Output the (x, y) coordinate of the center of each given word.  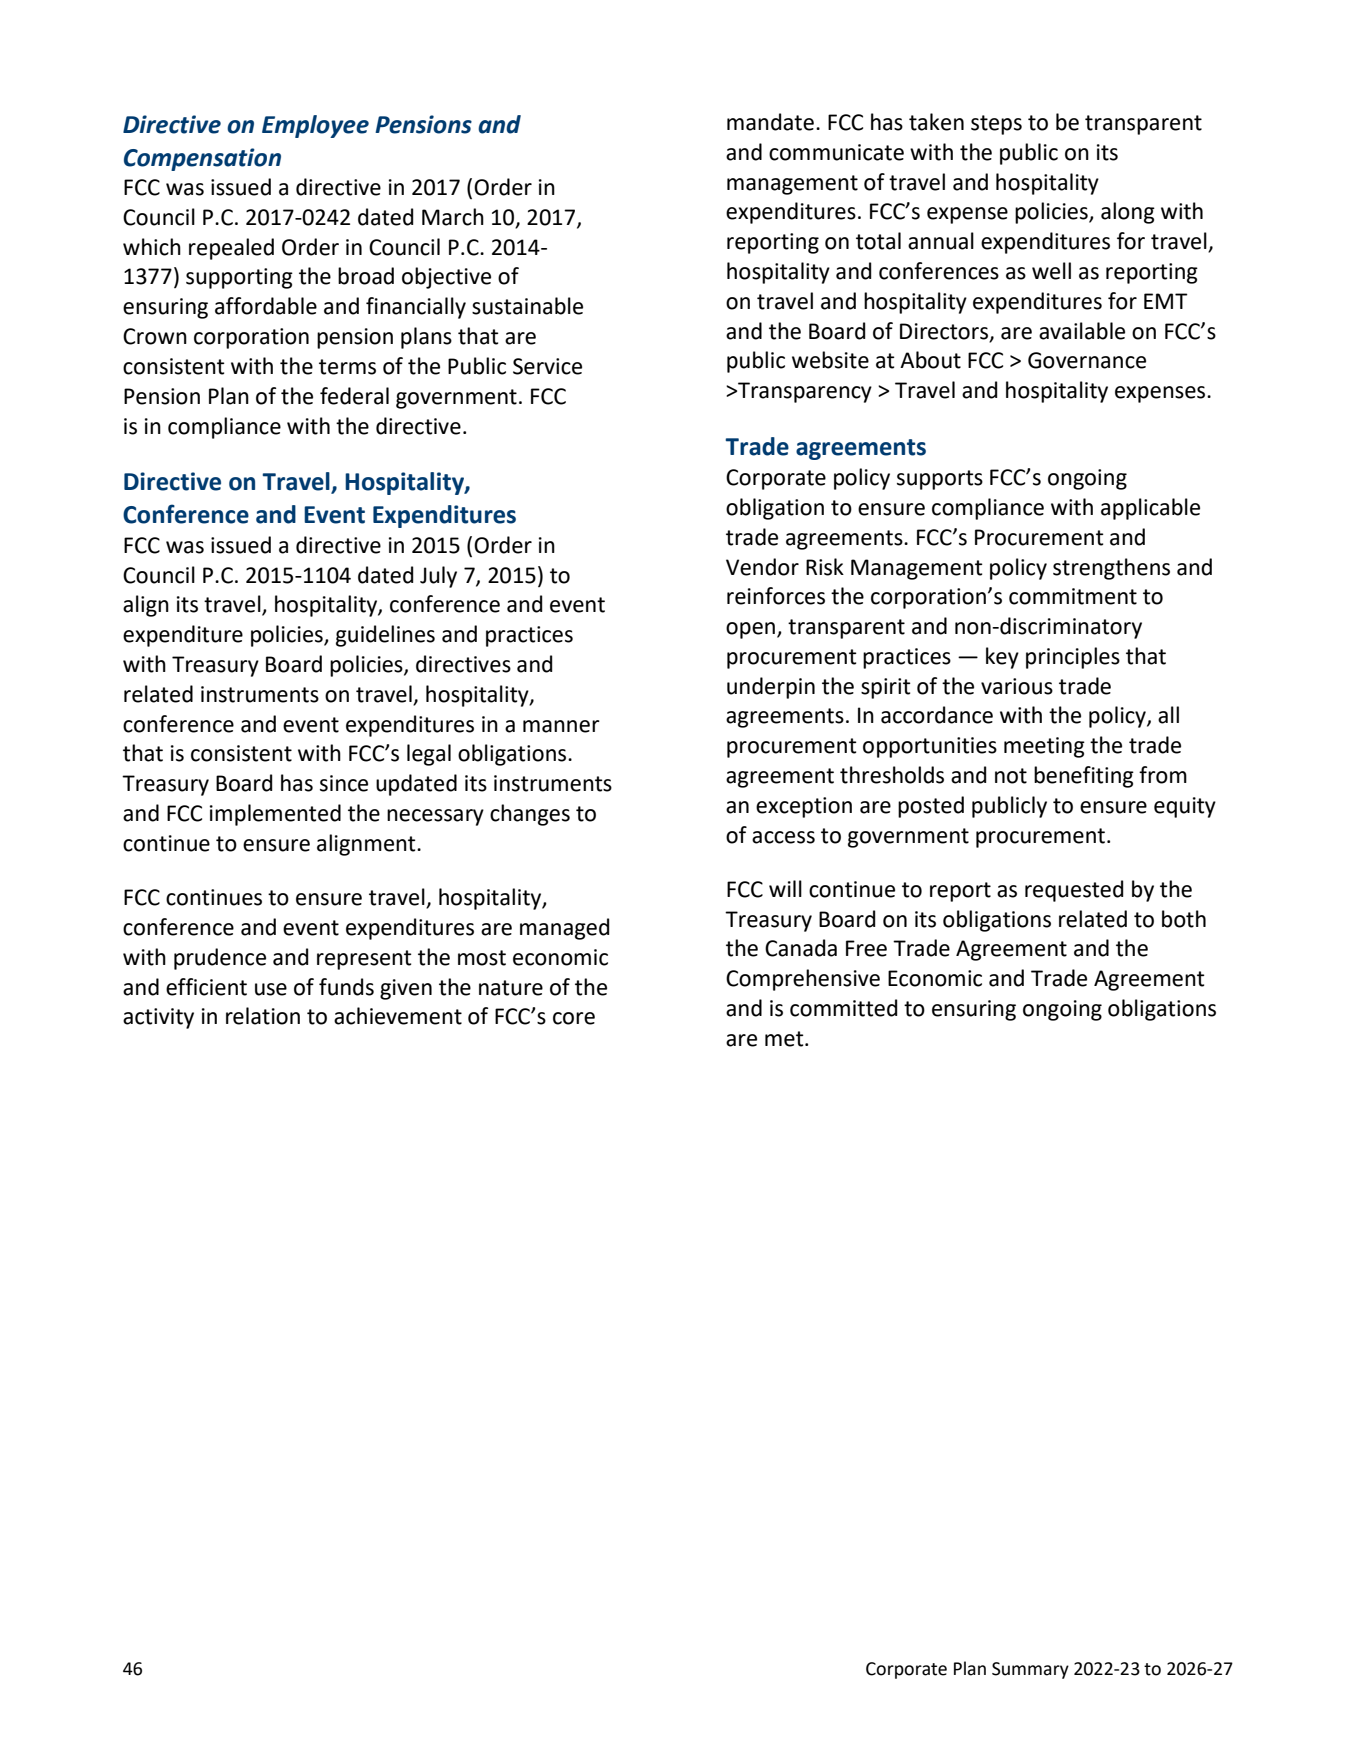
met (785, 1039)
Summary (1030, 1670)
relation (263, 1016)
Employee (315, 126)
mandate (770, 122)
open (752, 630)
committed (843, 1008)
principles (1073, 658)
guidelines (385, 636)
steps (996, 125)
